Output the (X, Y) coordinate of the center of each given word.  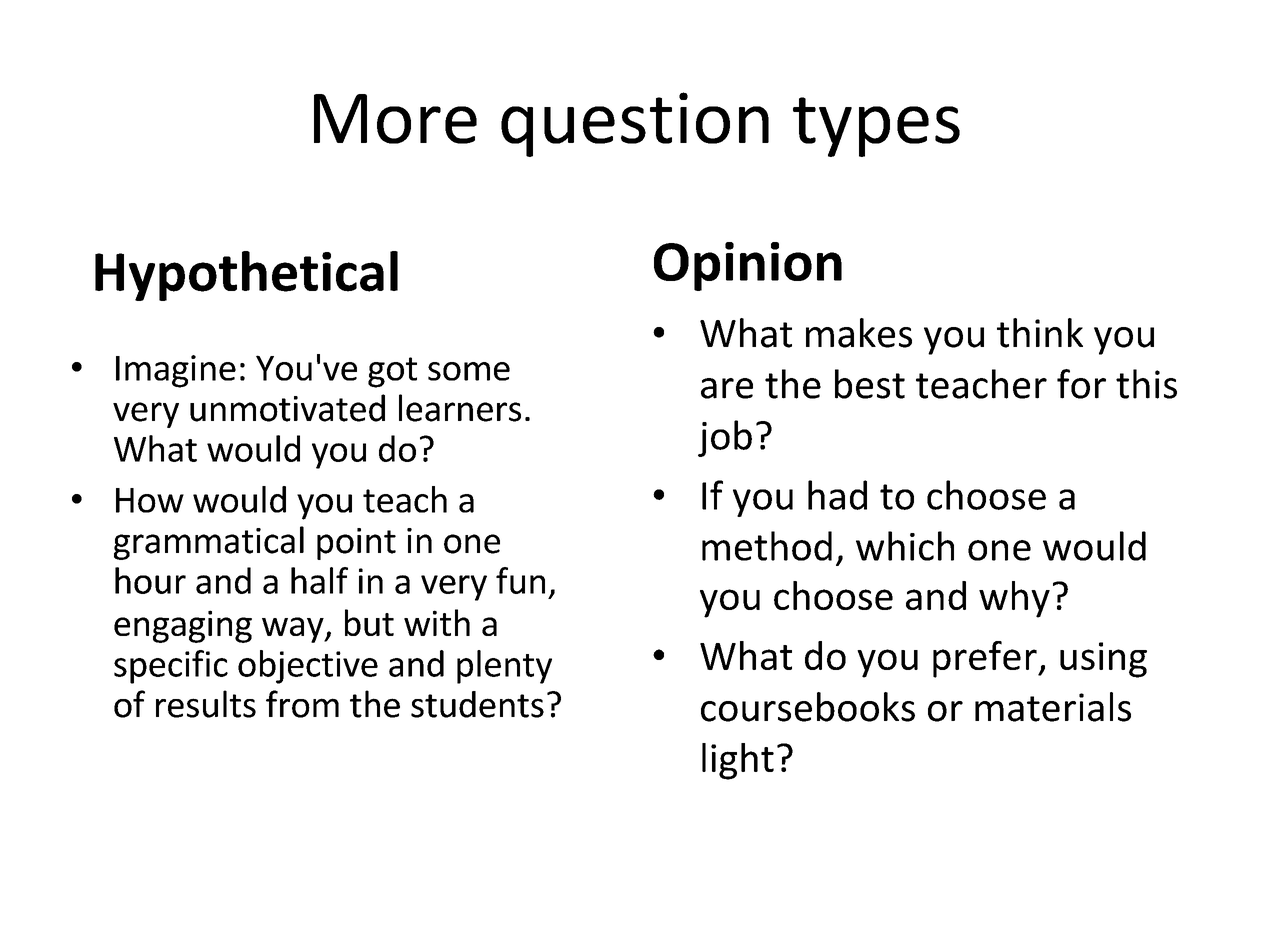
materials (1053, 707)
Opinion (748, 266)
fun (520, 580)
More (395, 119)
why (1014, 599)
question (635, 124)
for (1081, 384)
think (1040, 333)
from (302, 704)
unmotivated (287, 408)
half (319, 580)
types (876, 127)
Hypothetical (246, 276)
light (738, 761)
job (725, 438)
